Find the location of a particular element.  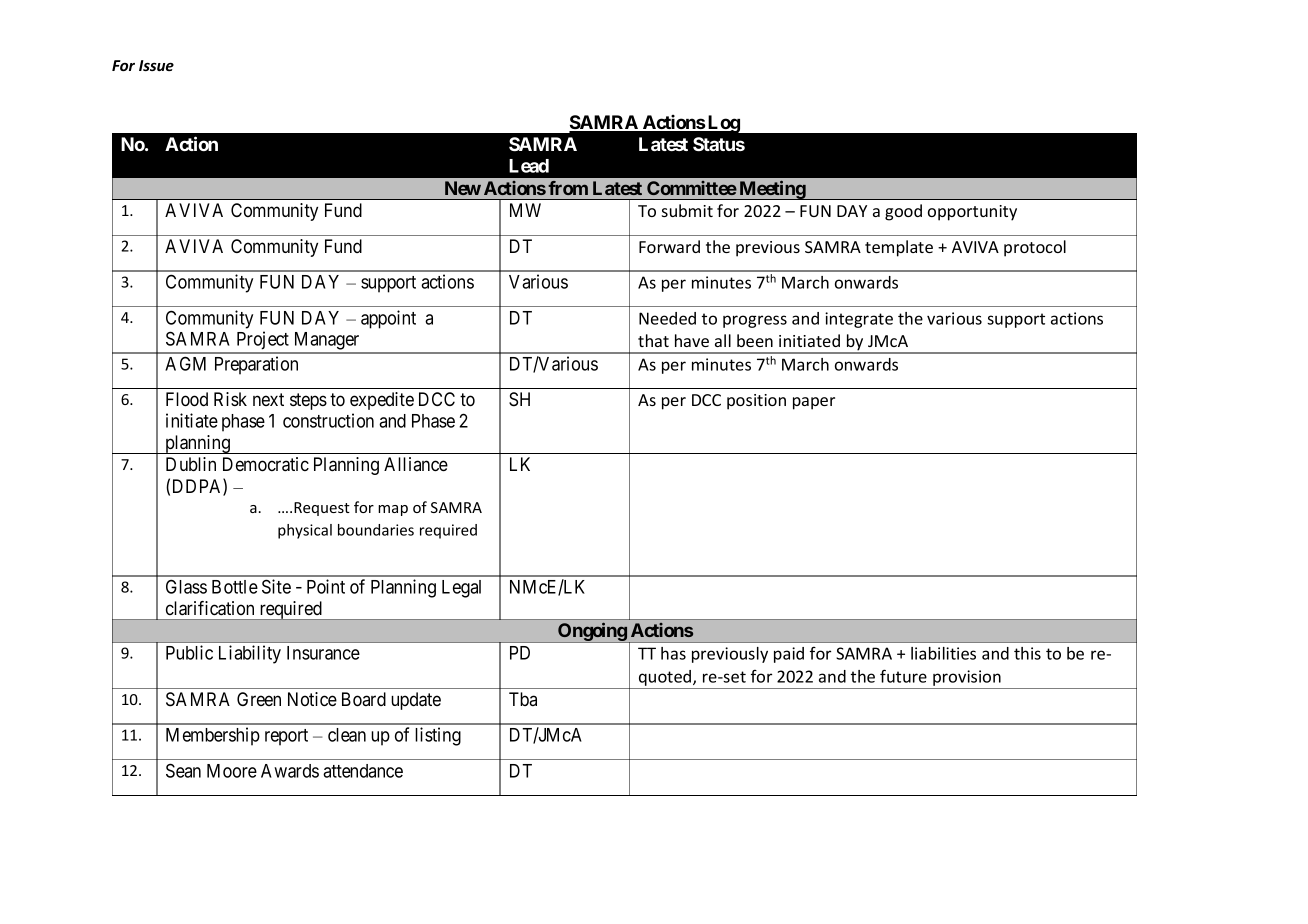

good is located at coordinates (903, 212).
